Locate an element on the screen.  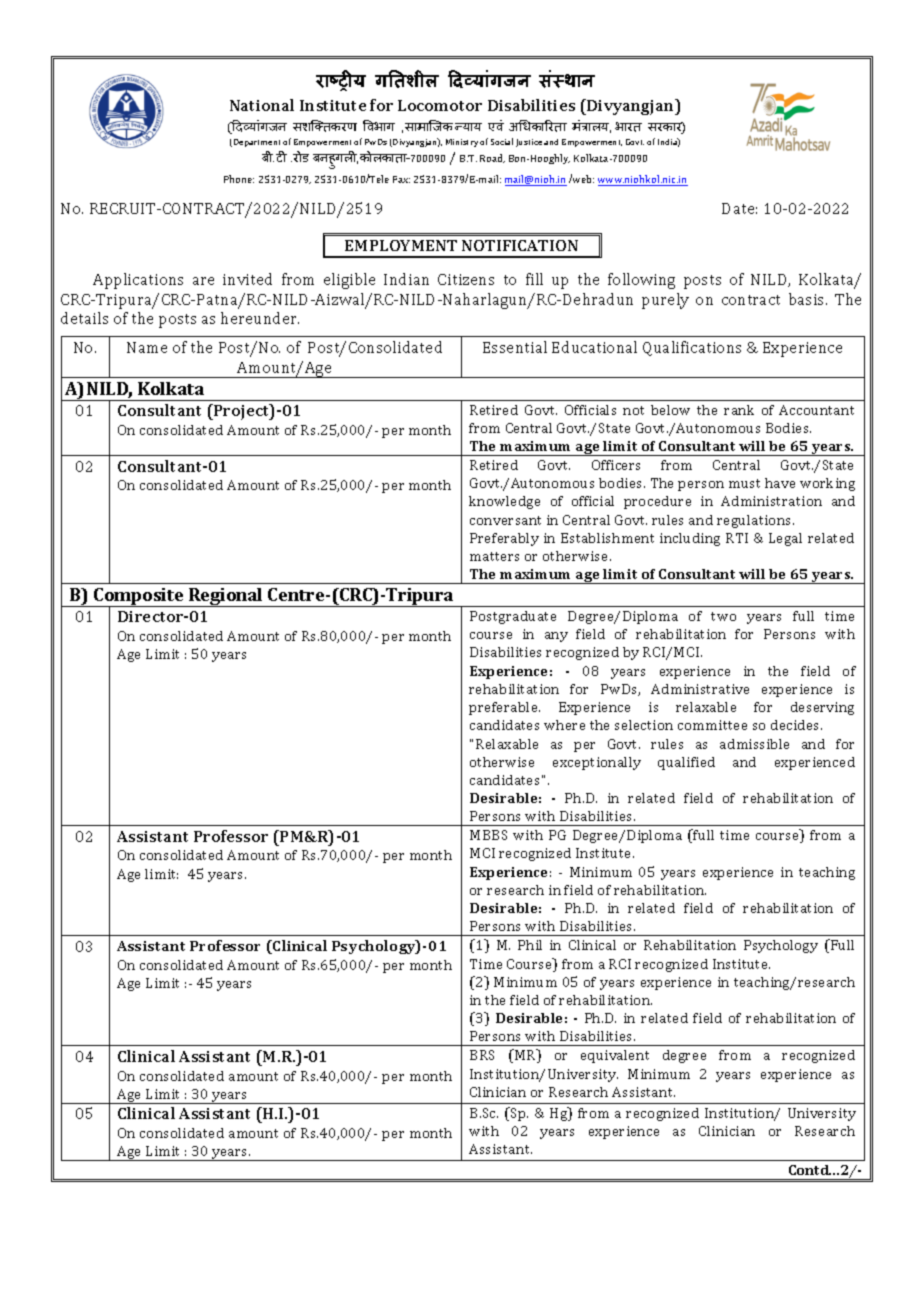
committee is located at coordinates (712, 725).
